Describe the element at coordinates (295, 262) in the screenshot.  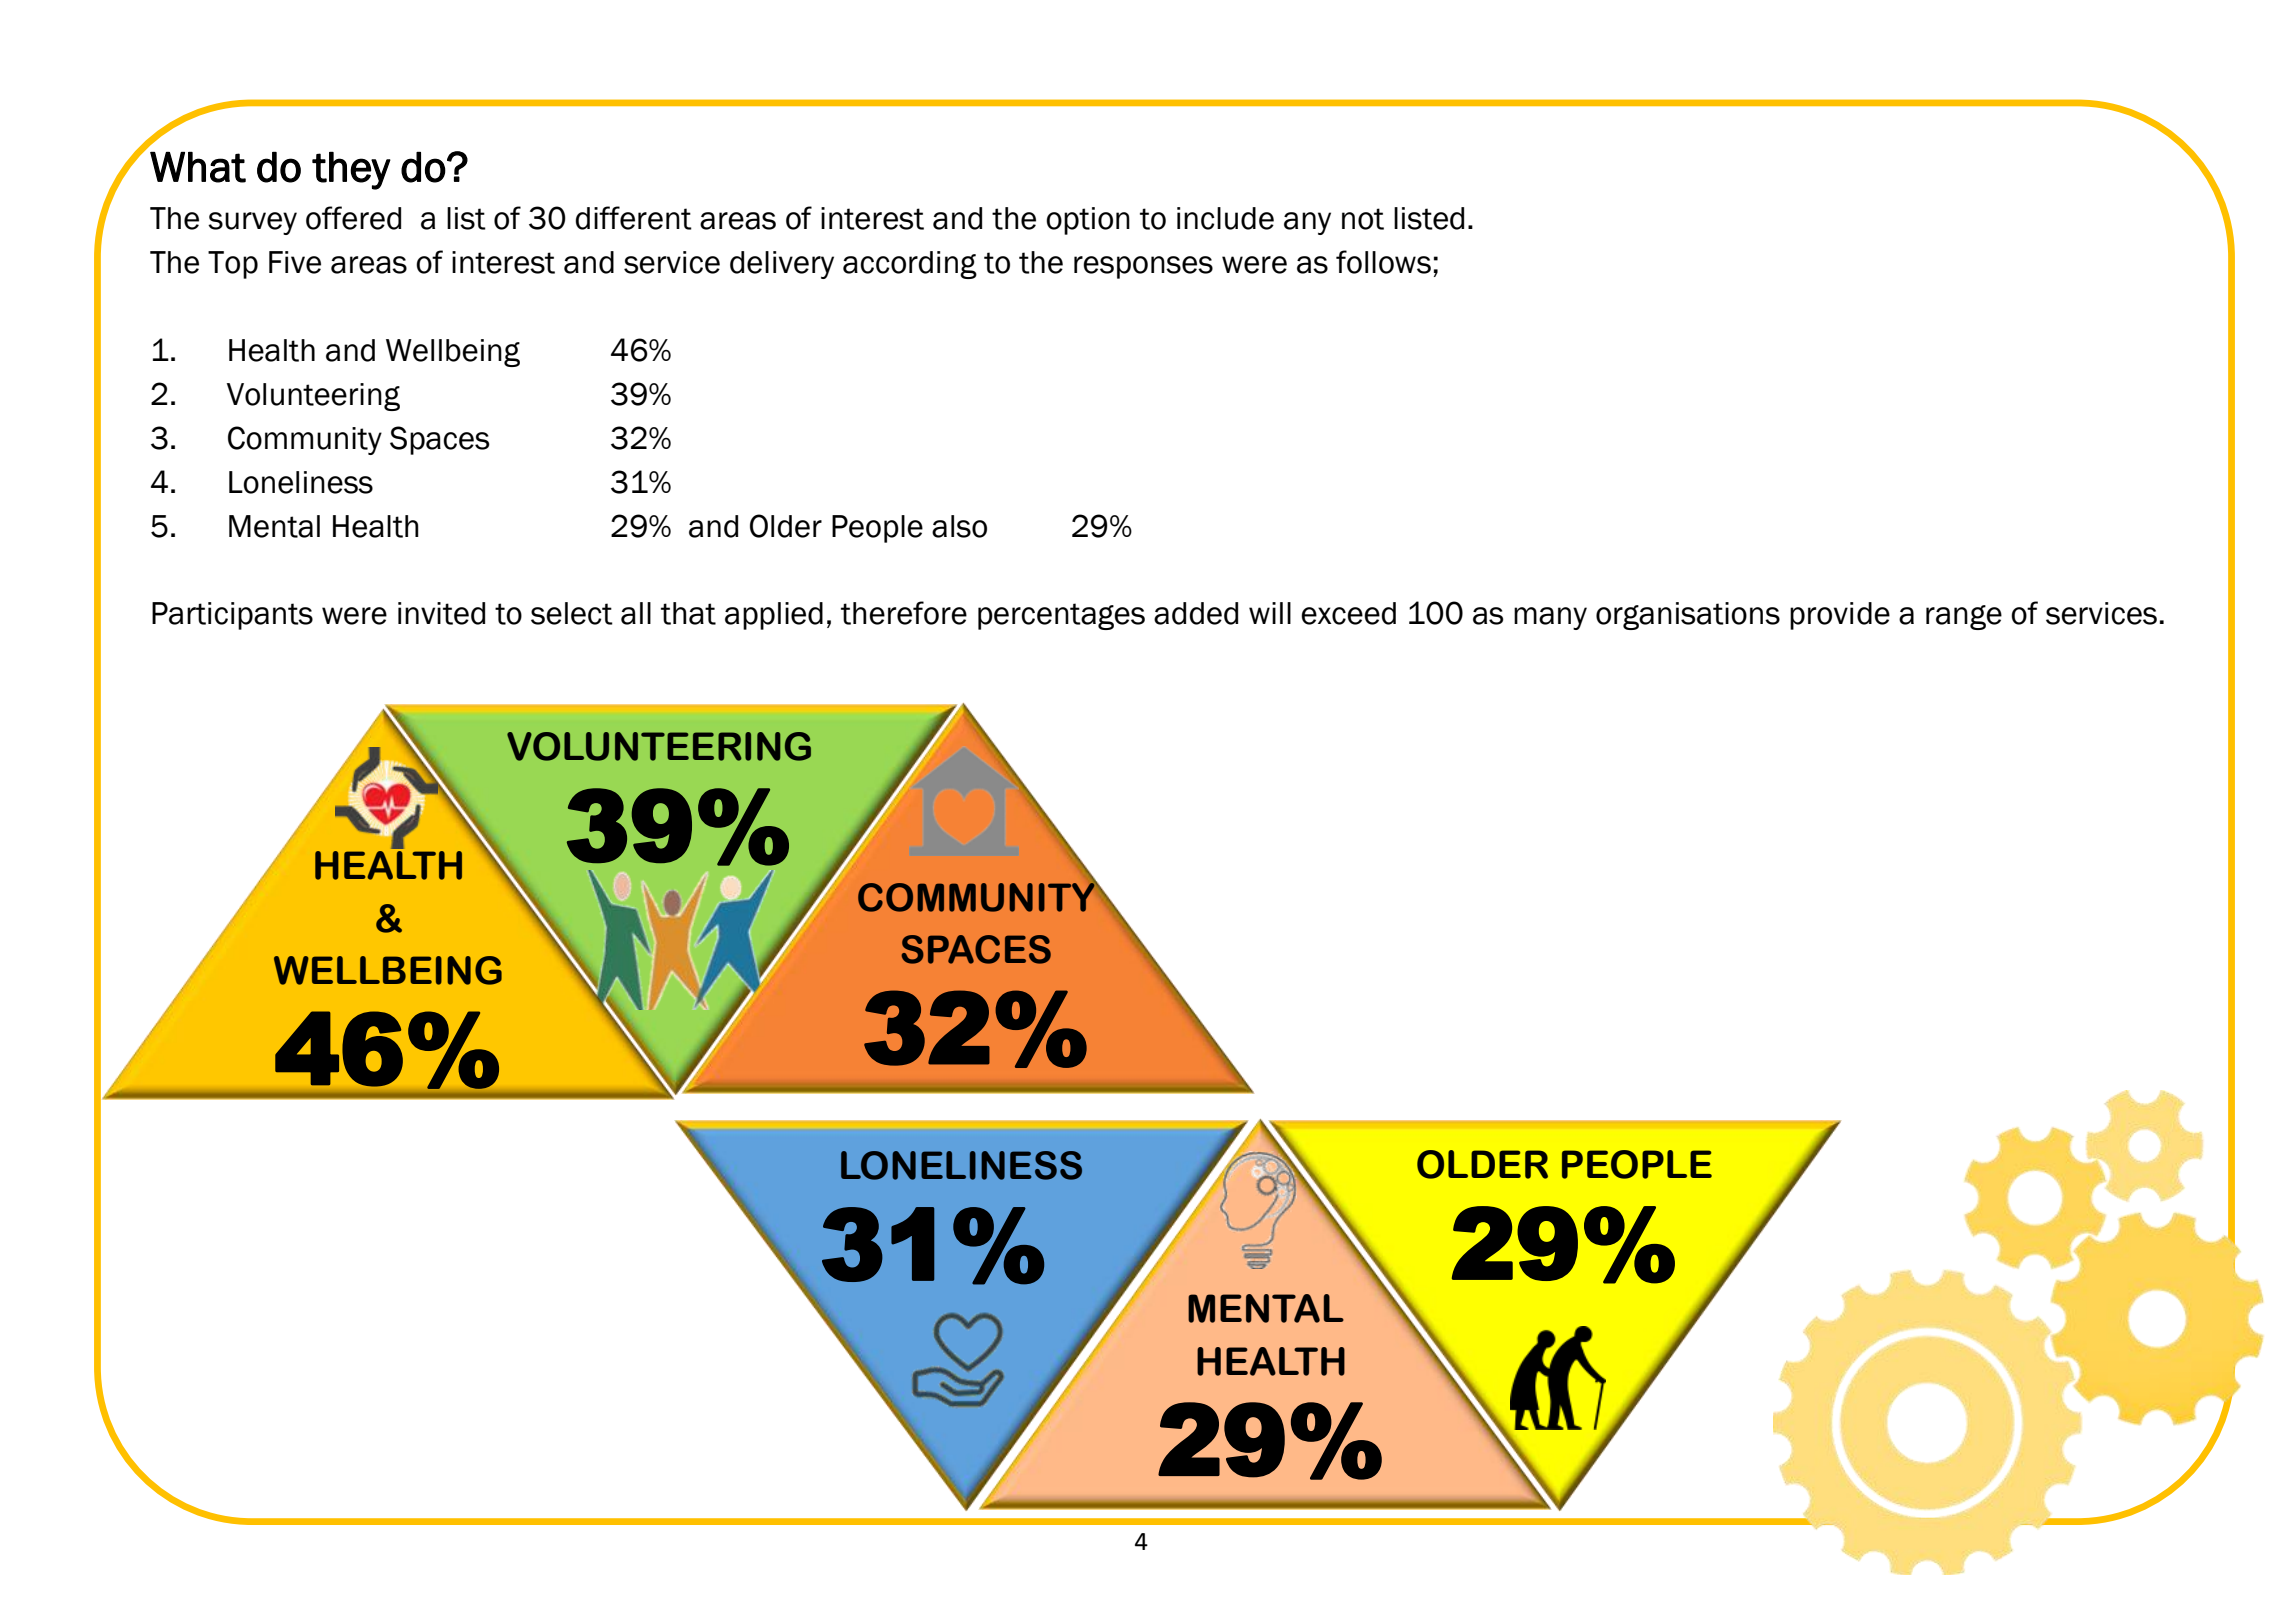
I see `Five` at that location.
